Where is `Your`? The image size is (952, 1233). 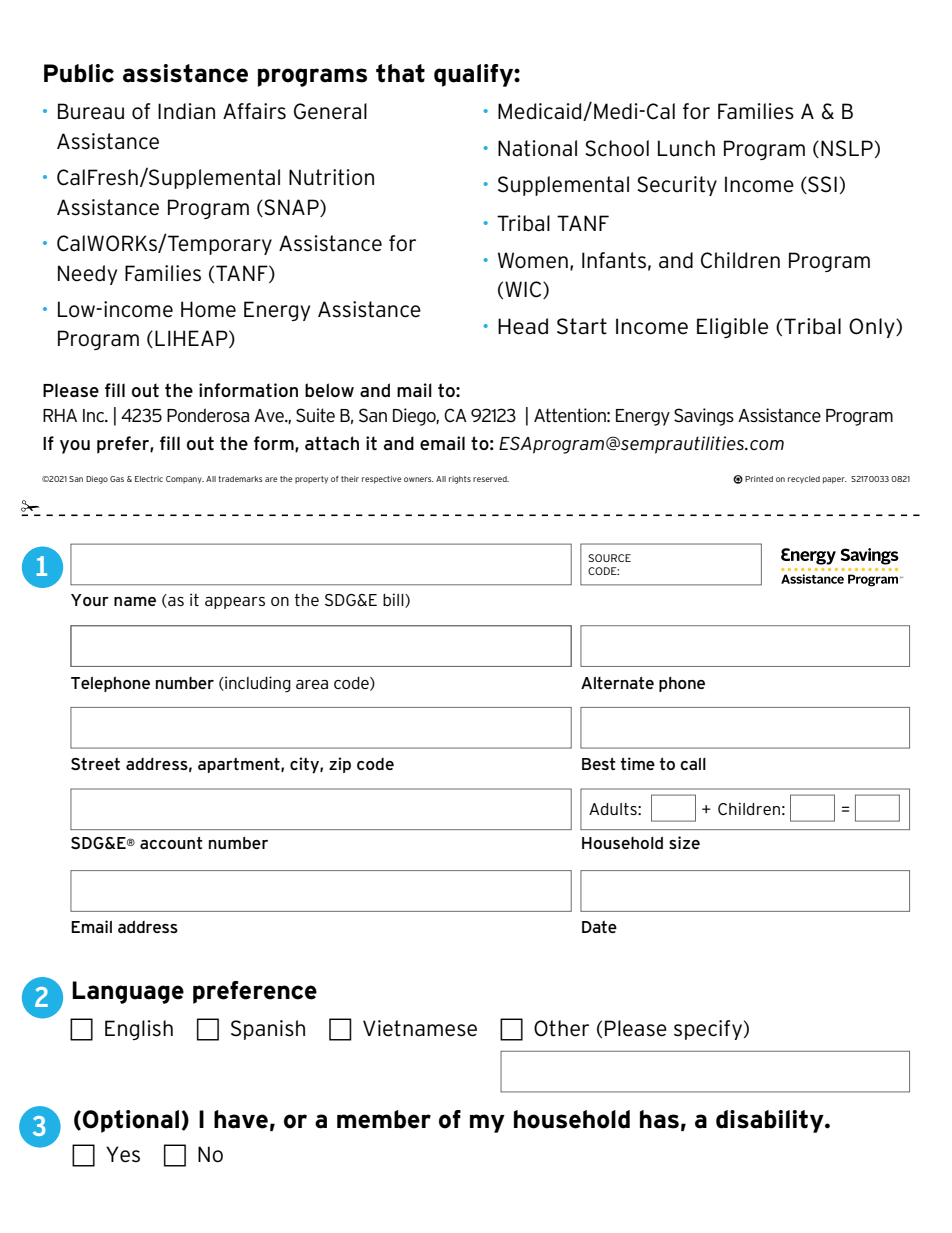
Your is located at coordinates (90, 600).
